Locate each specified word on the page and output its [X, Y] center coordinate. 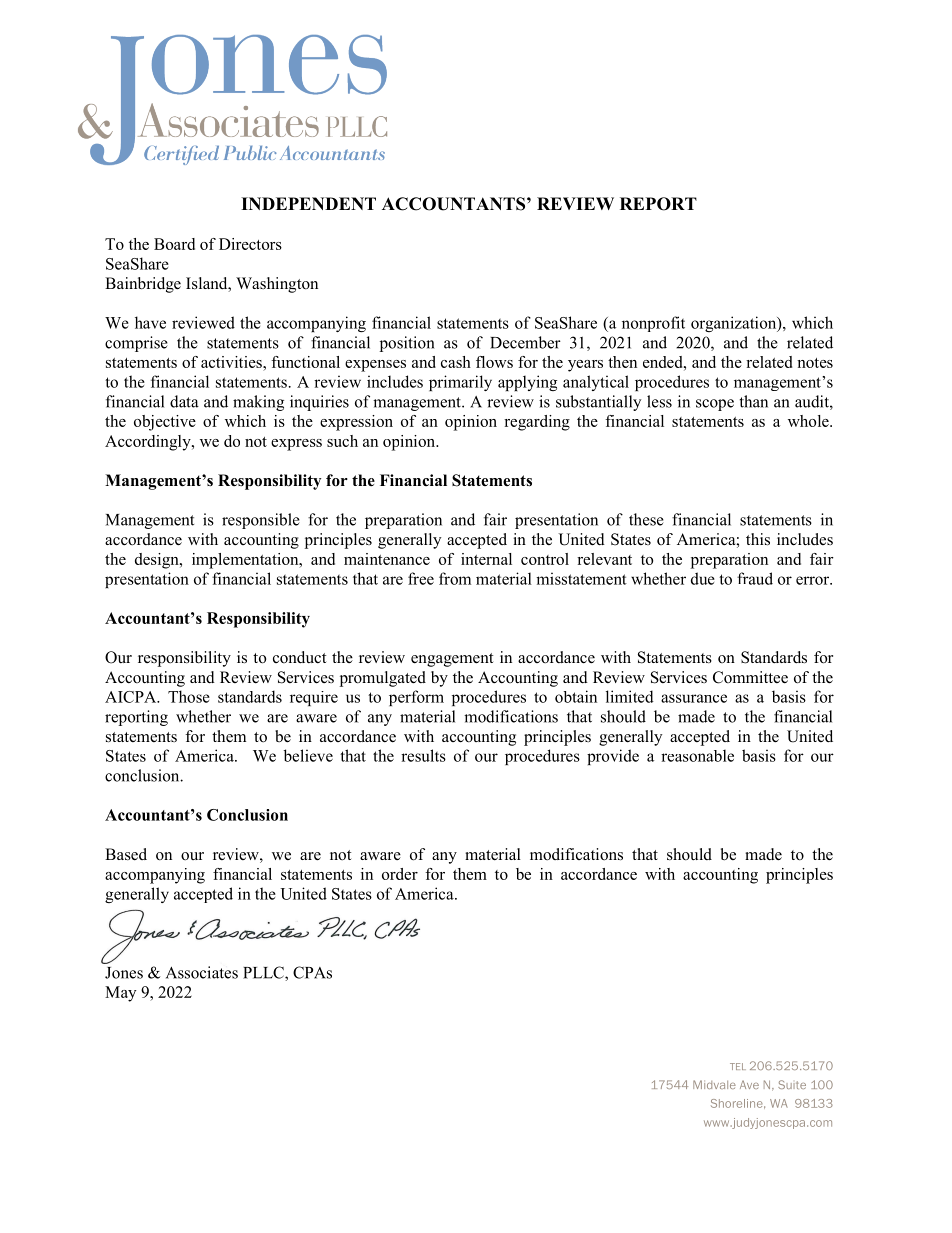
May [120, 994]
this [758, 539]
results [423, 755]
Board [174, 244]
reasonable [697, 755]
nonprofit [653, 324]
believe [308, 755]
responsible [261, 521]
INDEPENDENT [308, 203]
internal [486, 559]
